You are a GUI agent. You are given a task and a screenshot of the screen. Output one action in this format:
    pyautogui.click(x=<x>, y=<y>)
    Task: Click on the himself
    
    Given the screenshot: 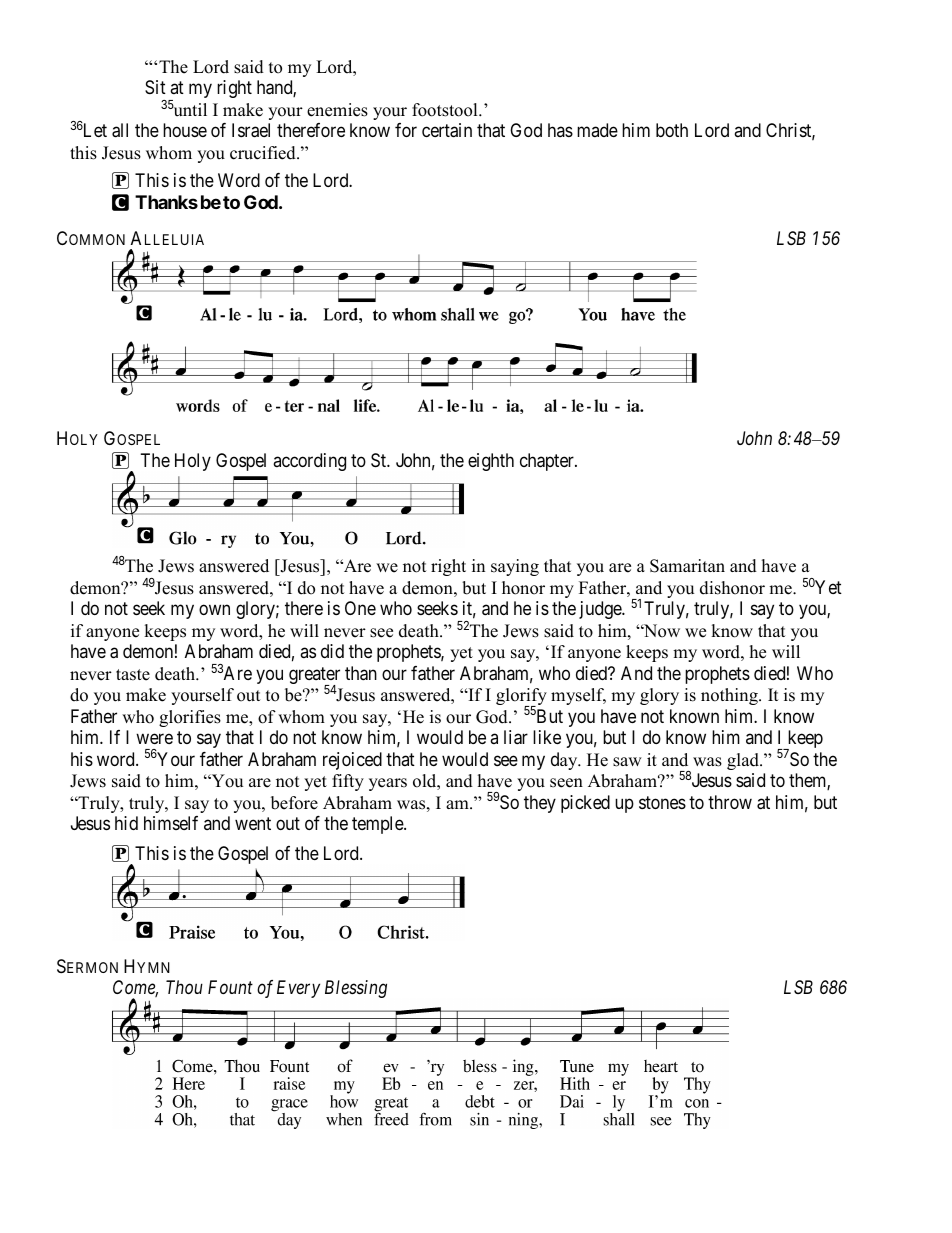 What is the action you would take?
    pyautogui.click(x=171, y=823)
